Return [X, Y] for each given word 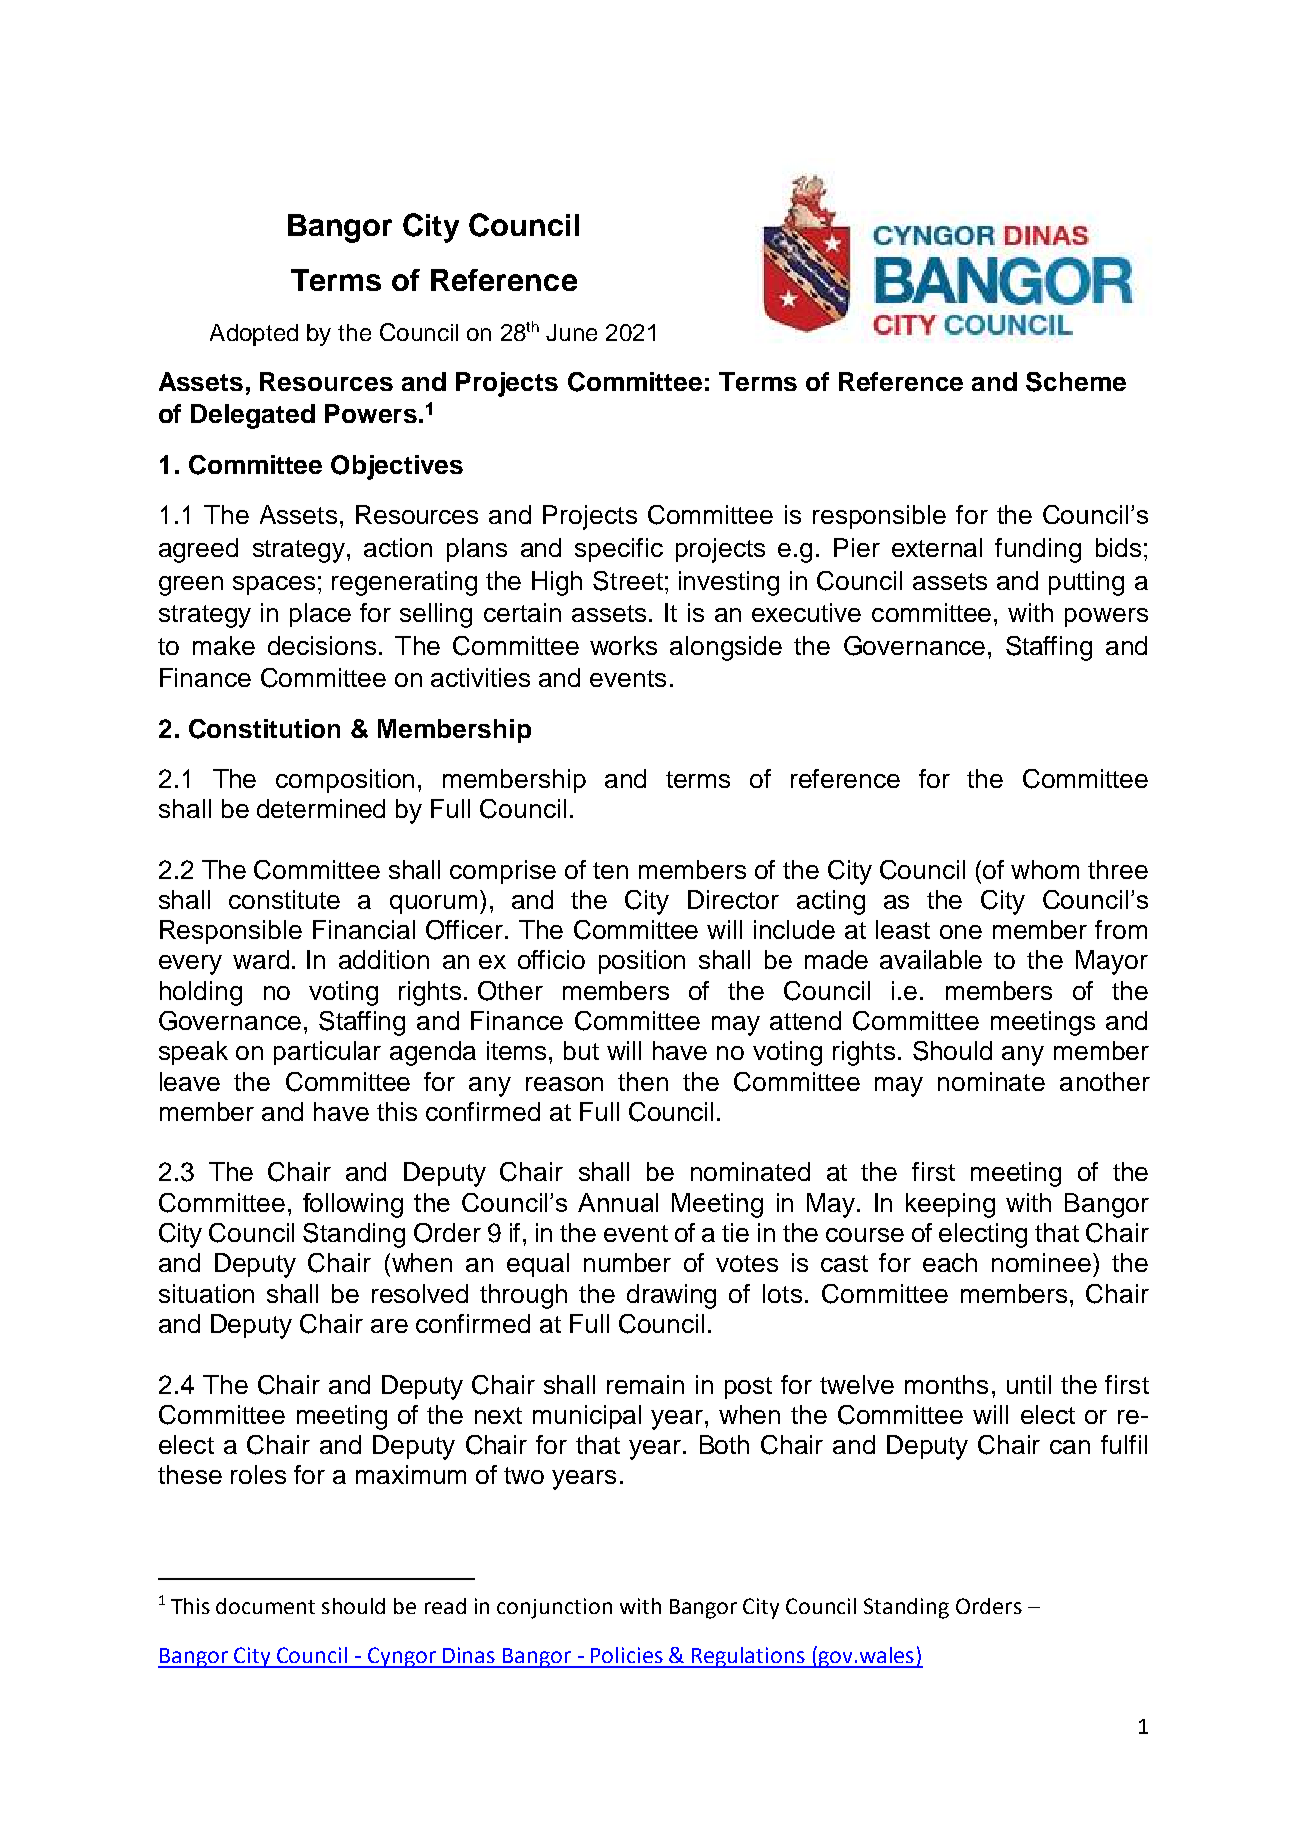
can [1070, 1447]
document [265, 1606]
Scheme [1076, 382]
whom [1045, 869]
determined [321, 808]
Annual [618, 1202]
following [353, 1205]
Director [733, 899]
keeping [950, 1205]
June [571, 332]
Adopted [254, 335]
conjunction [554, 1608]
